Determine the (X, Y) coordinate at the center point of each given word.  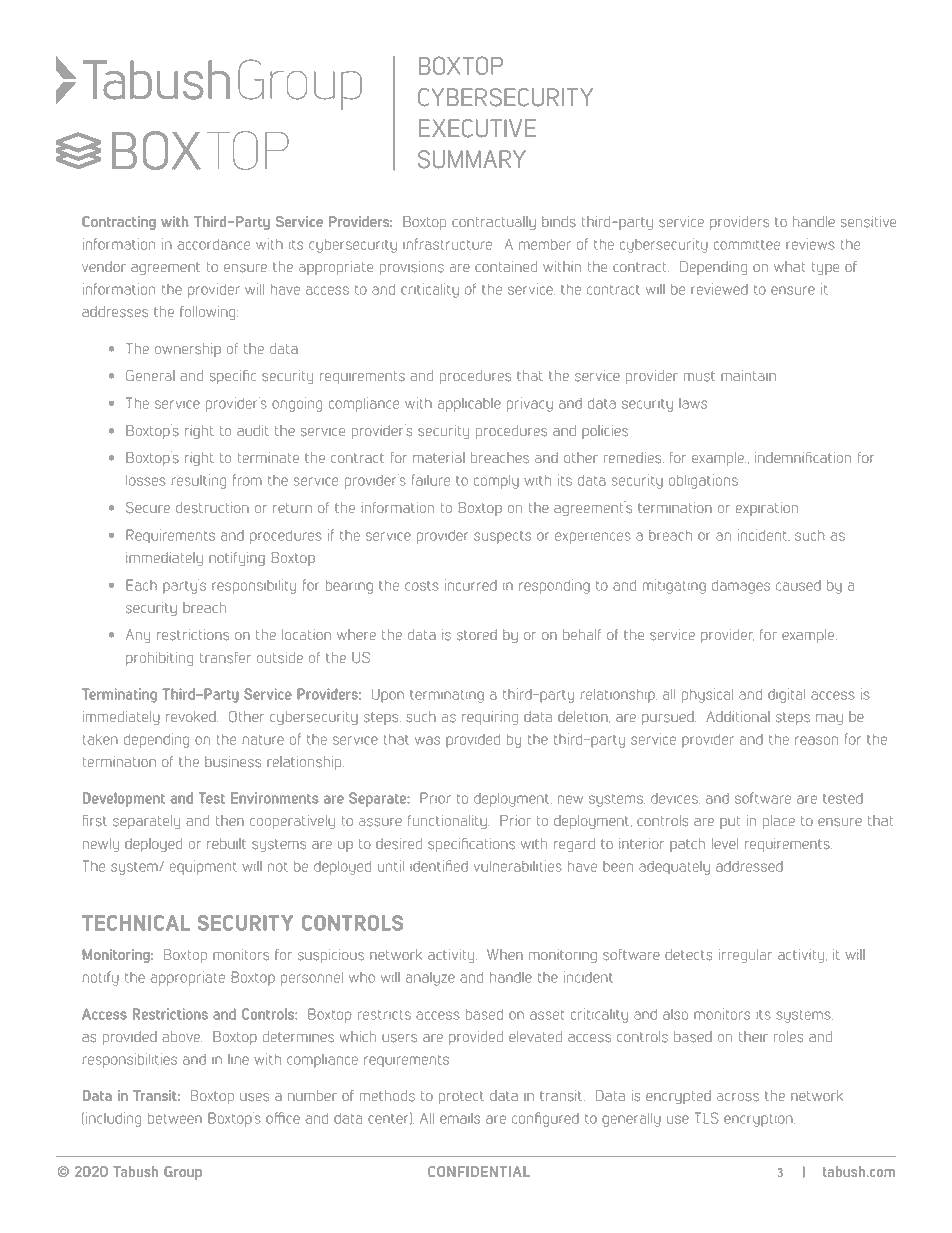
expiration (767, 509)
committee (747, 245)
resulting (199, 481)
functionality (447, 822)
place (779, 822)
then (230, 820)
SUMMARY (472, 159)
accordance (214, 244)
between (175, 1118)
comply (496, 482)
